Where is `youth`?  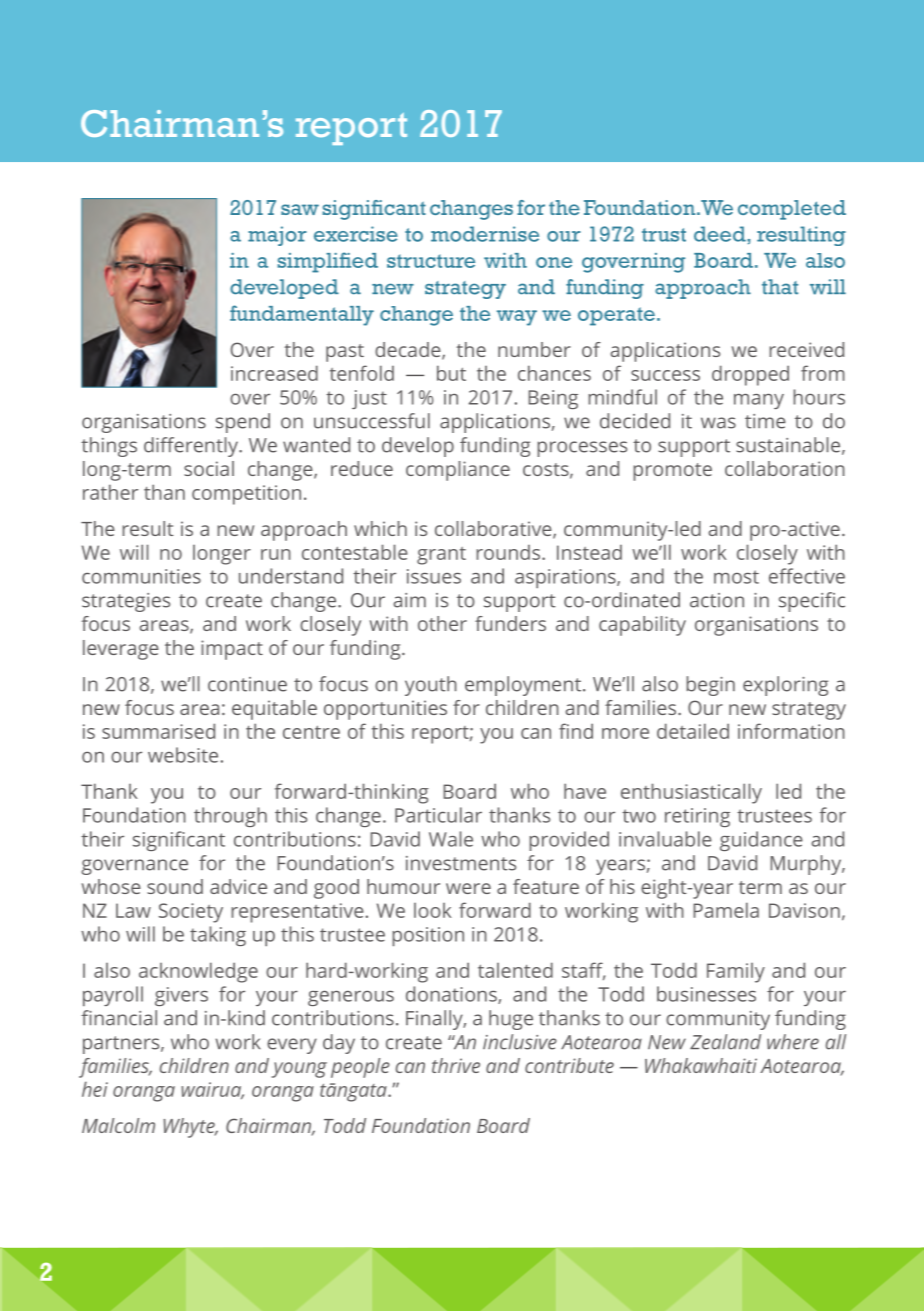 youth is located at coordinates (431, 686).
